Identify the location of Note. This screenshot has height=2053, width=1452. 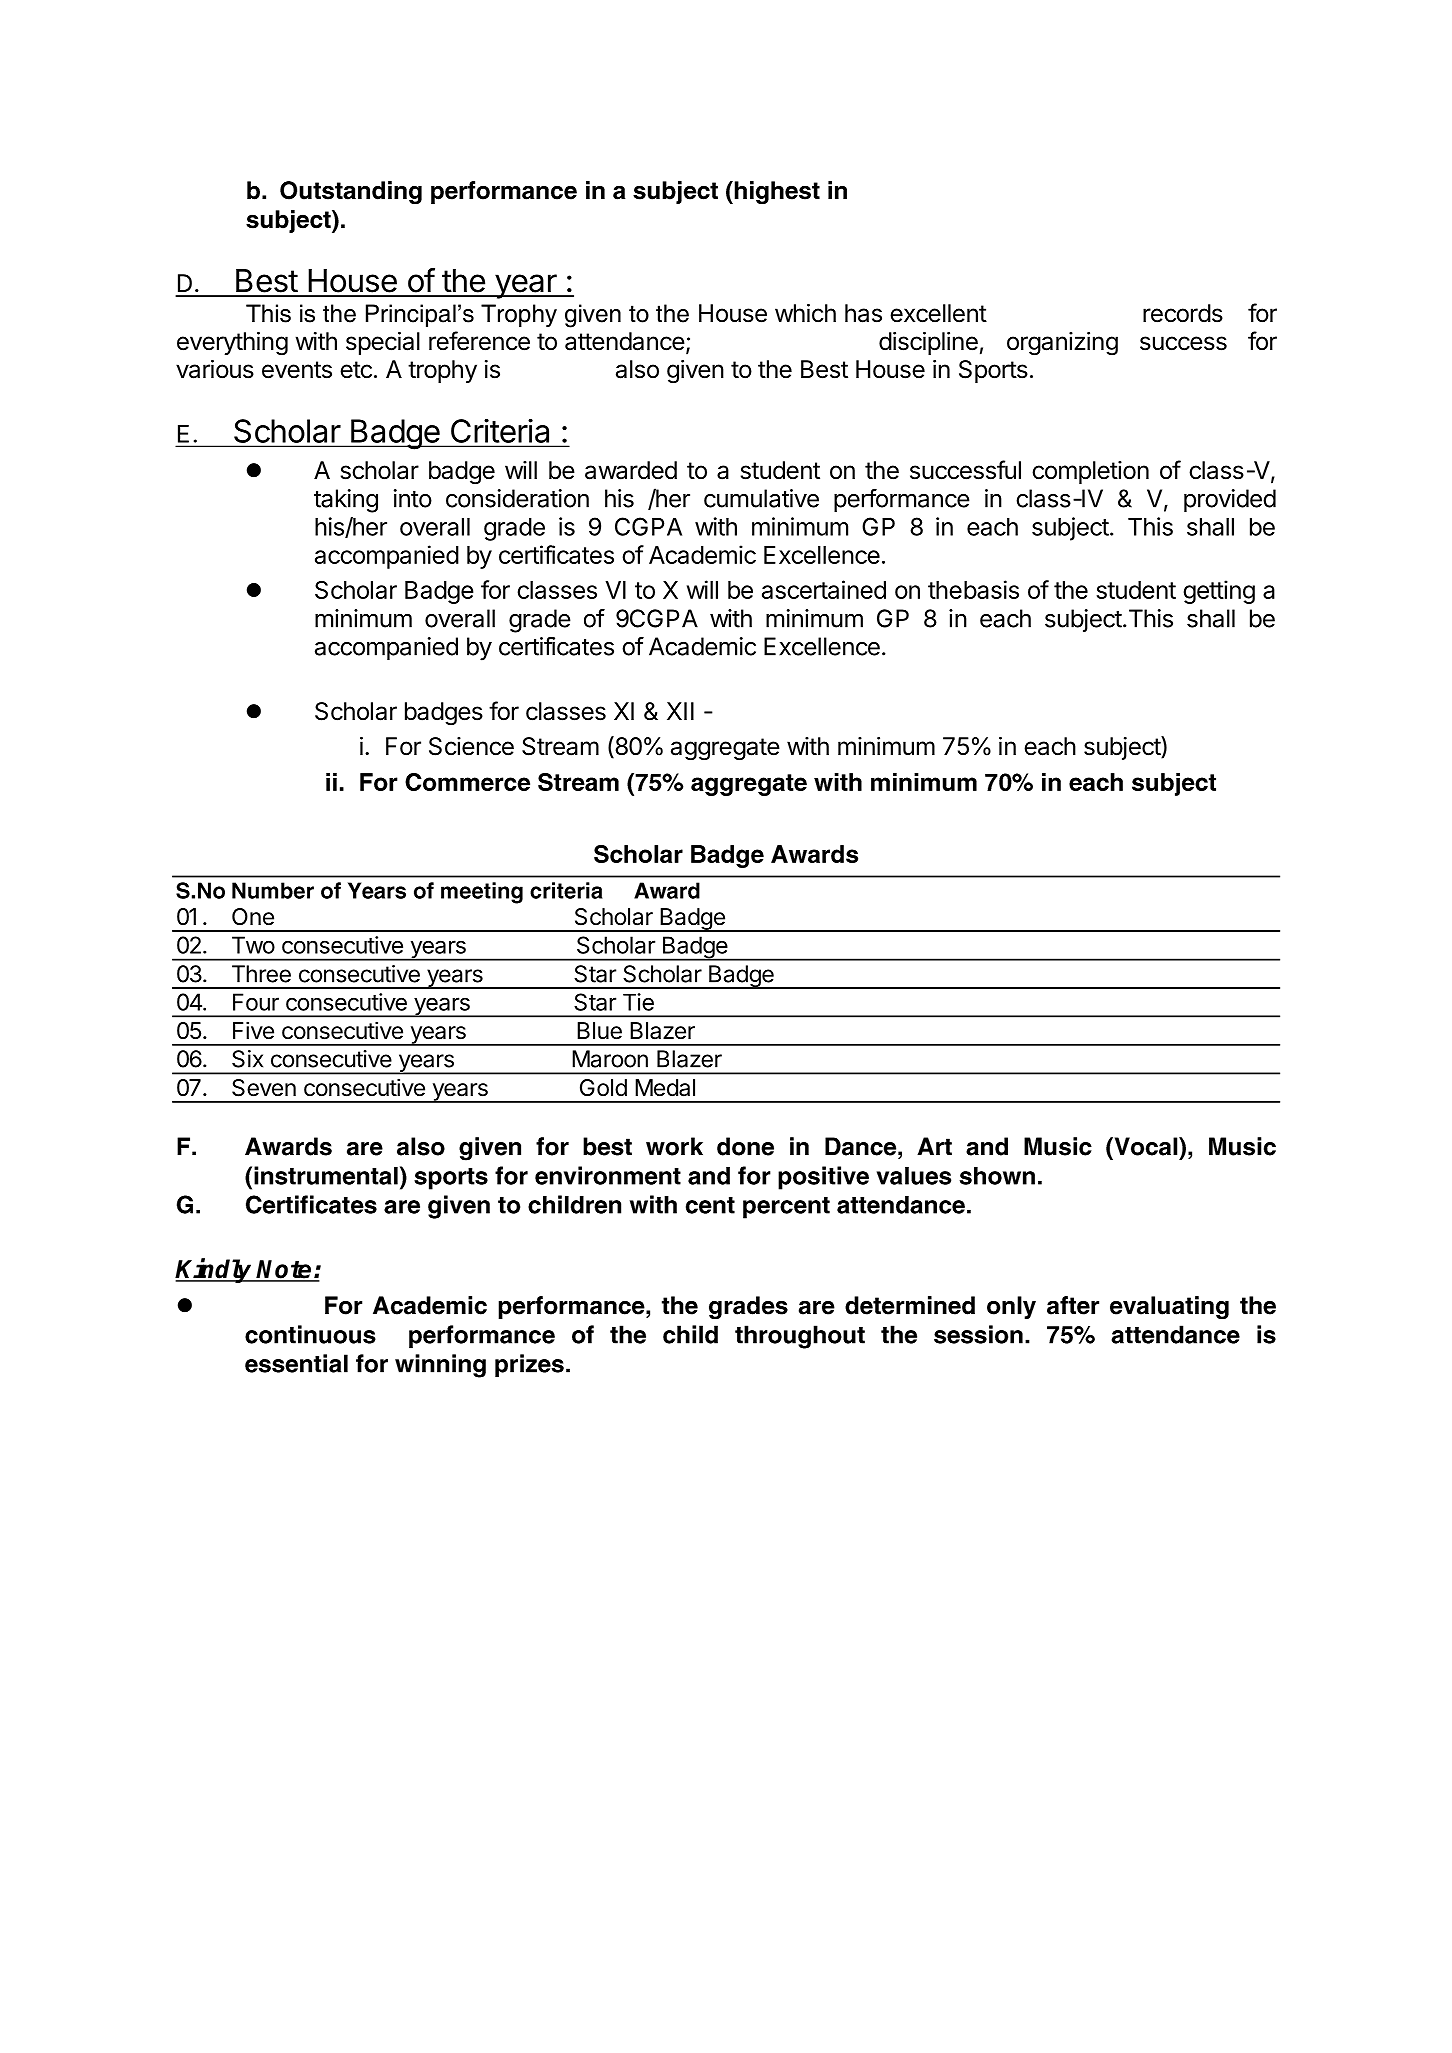
(285, 1270).
